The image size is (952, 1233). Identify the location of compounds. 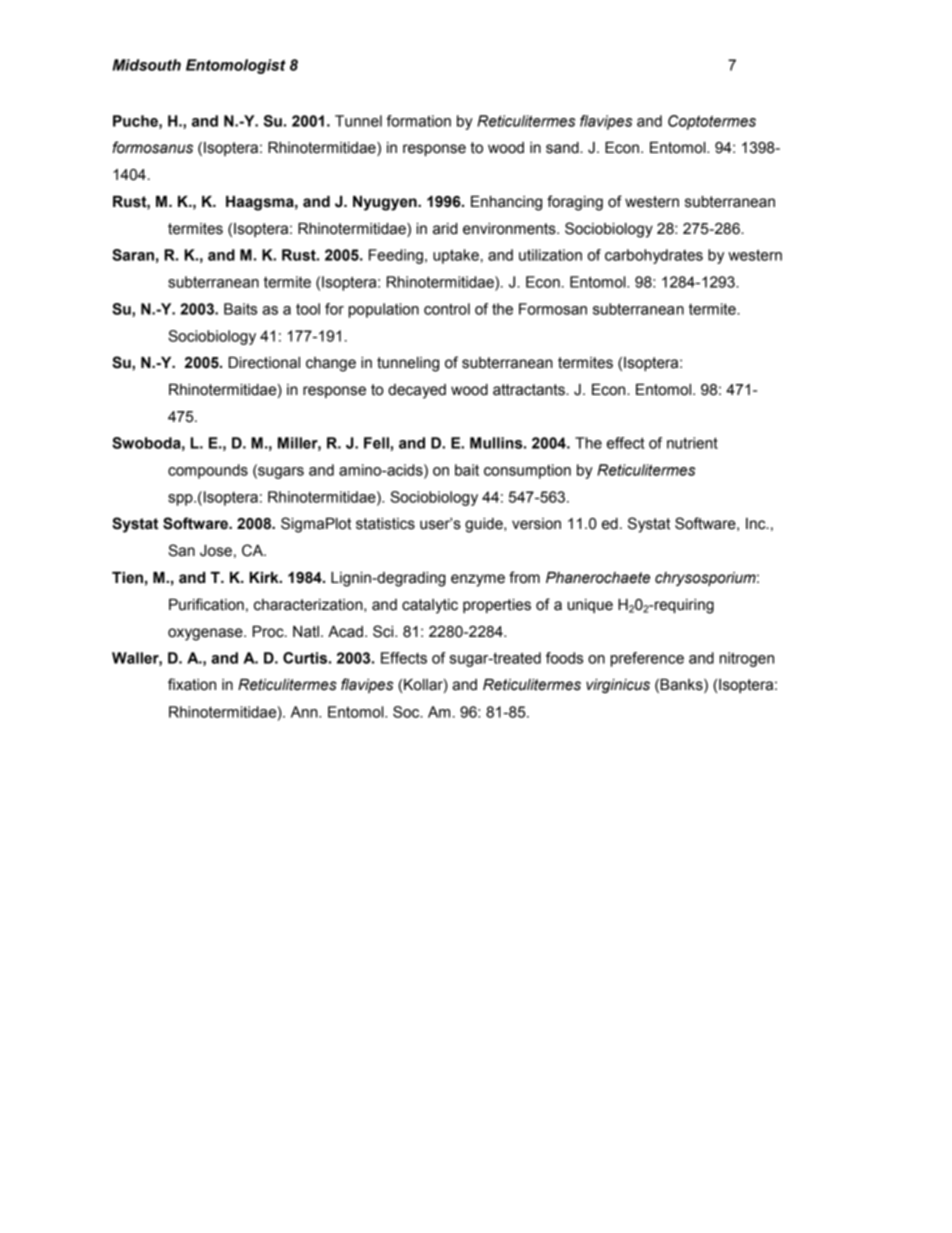
(208, 471).
